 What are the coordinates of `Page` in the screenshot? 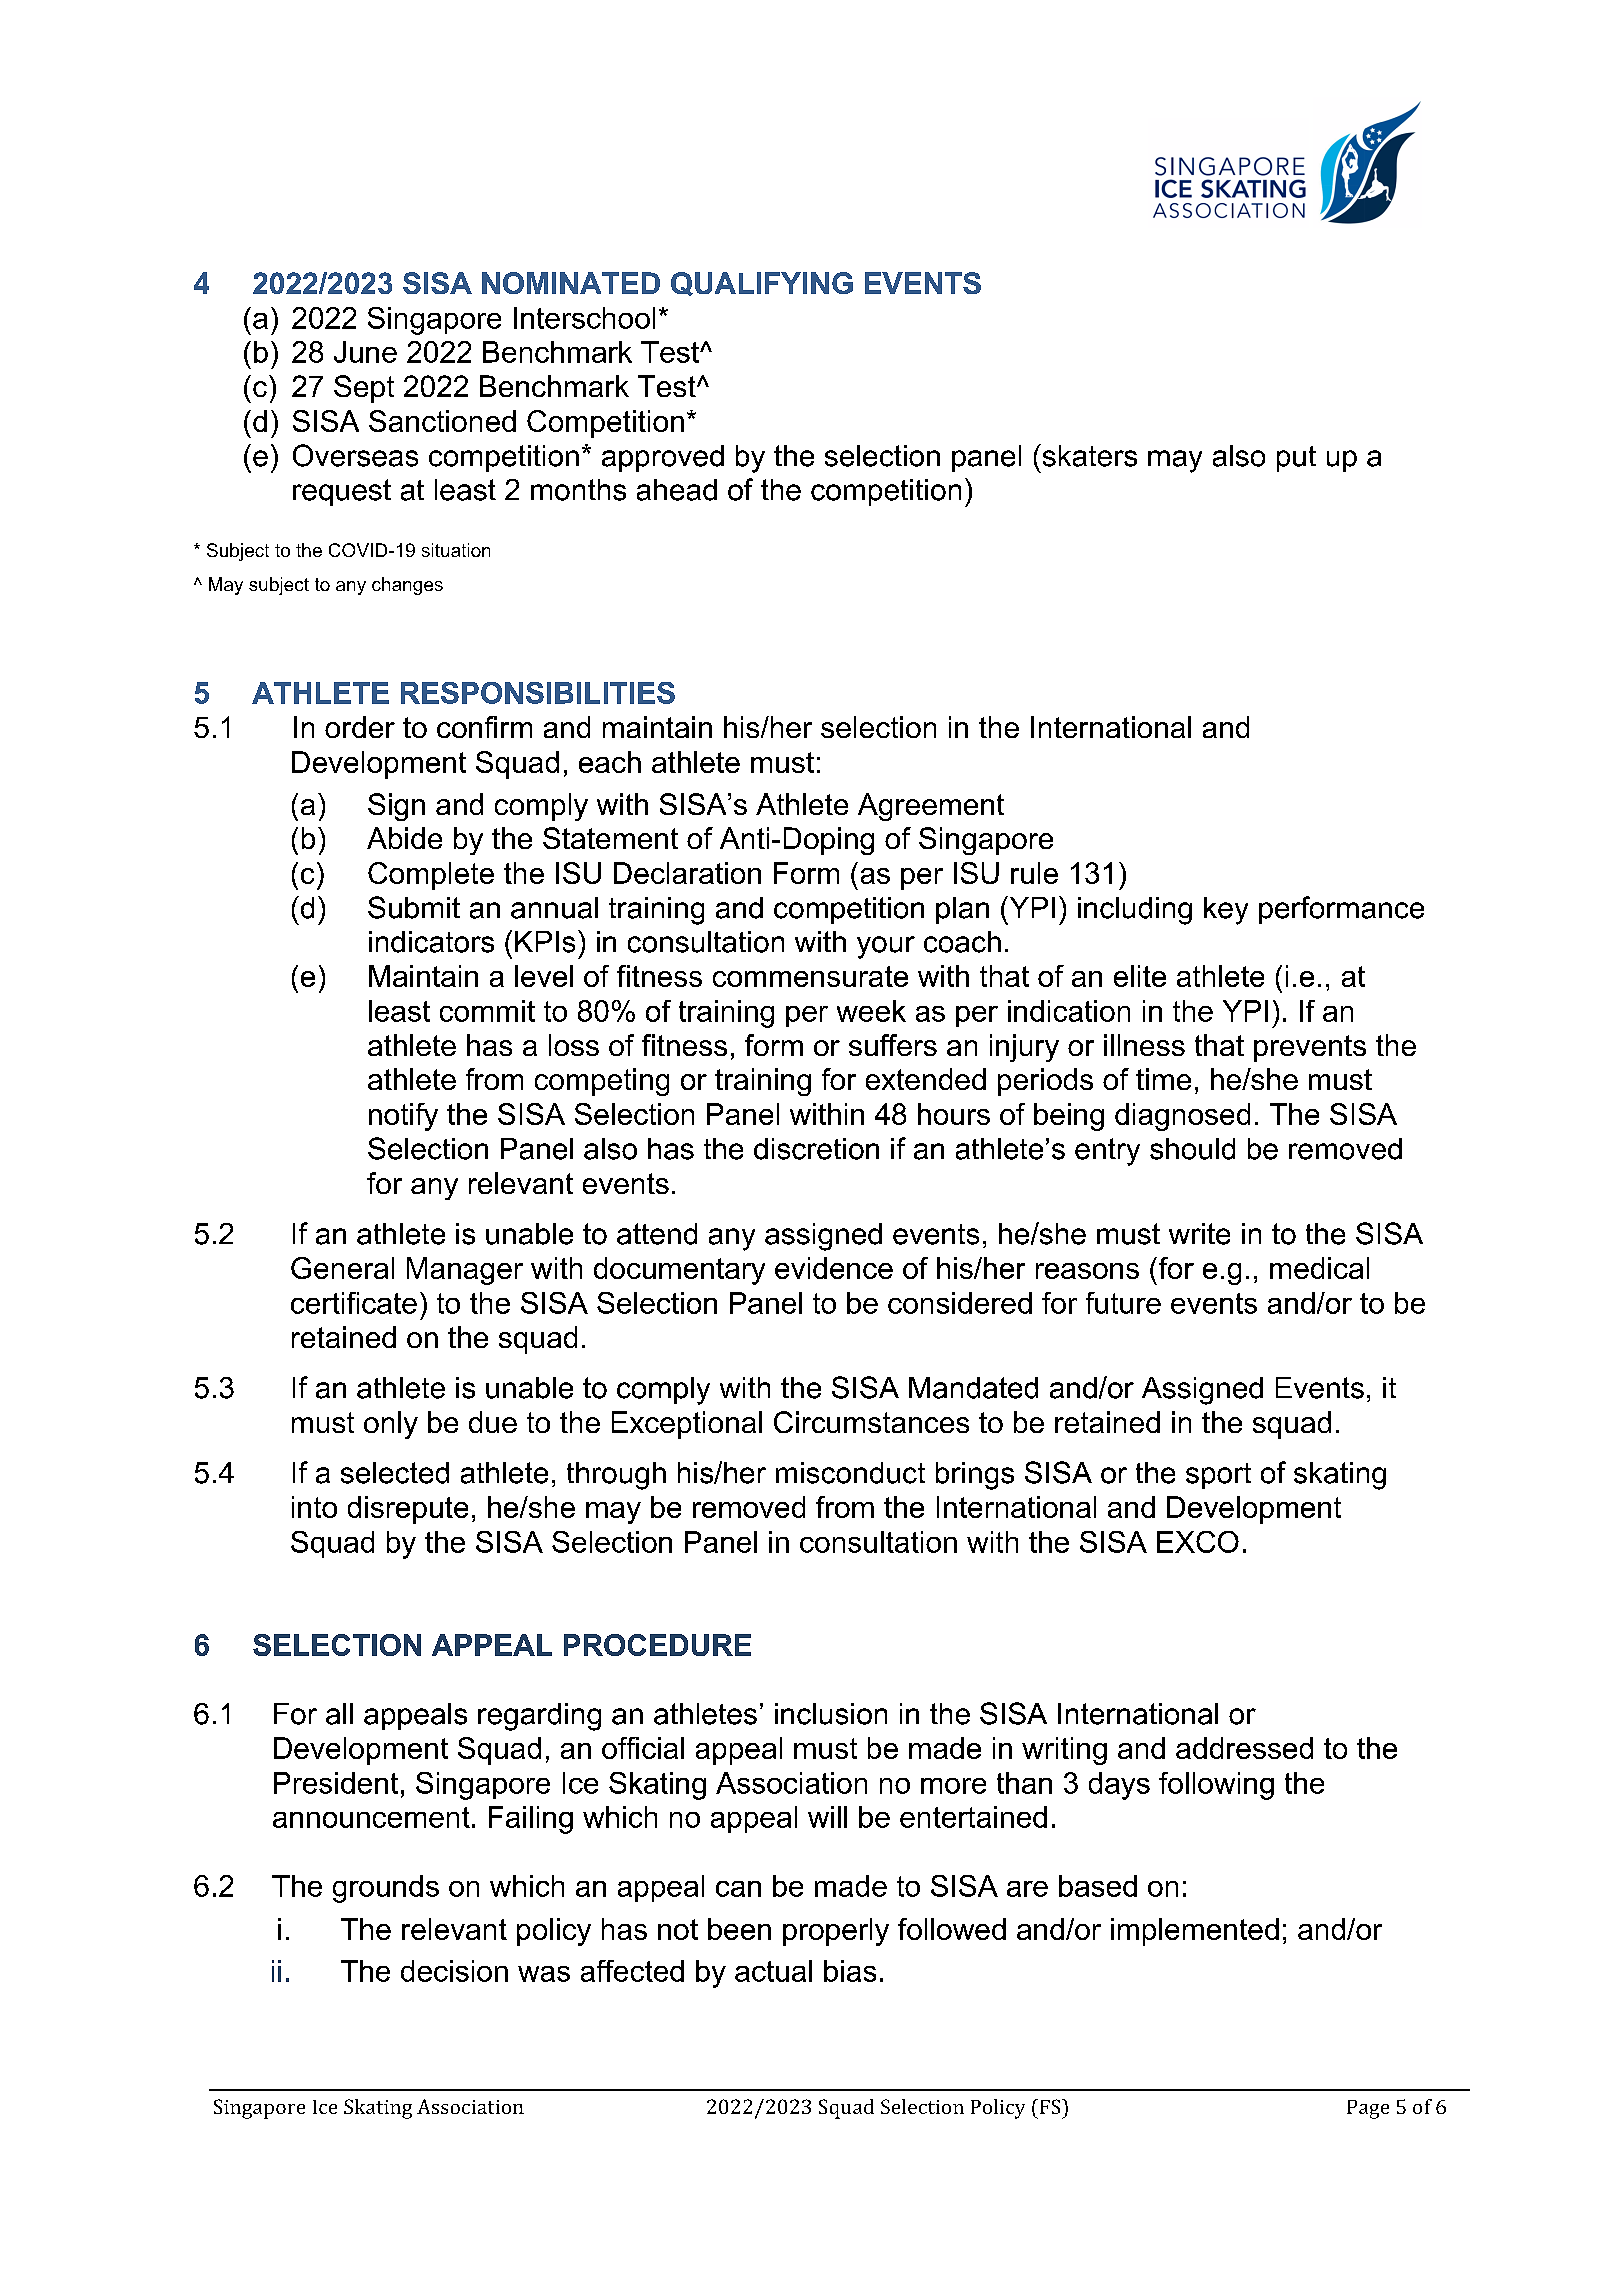 It's located at (1368, 2109).
